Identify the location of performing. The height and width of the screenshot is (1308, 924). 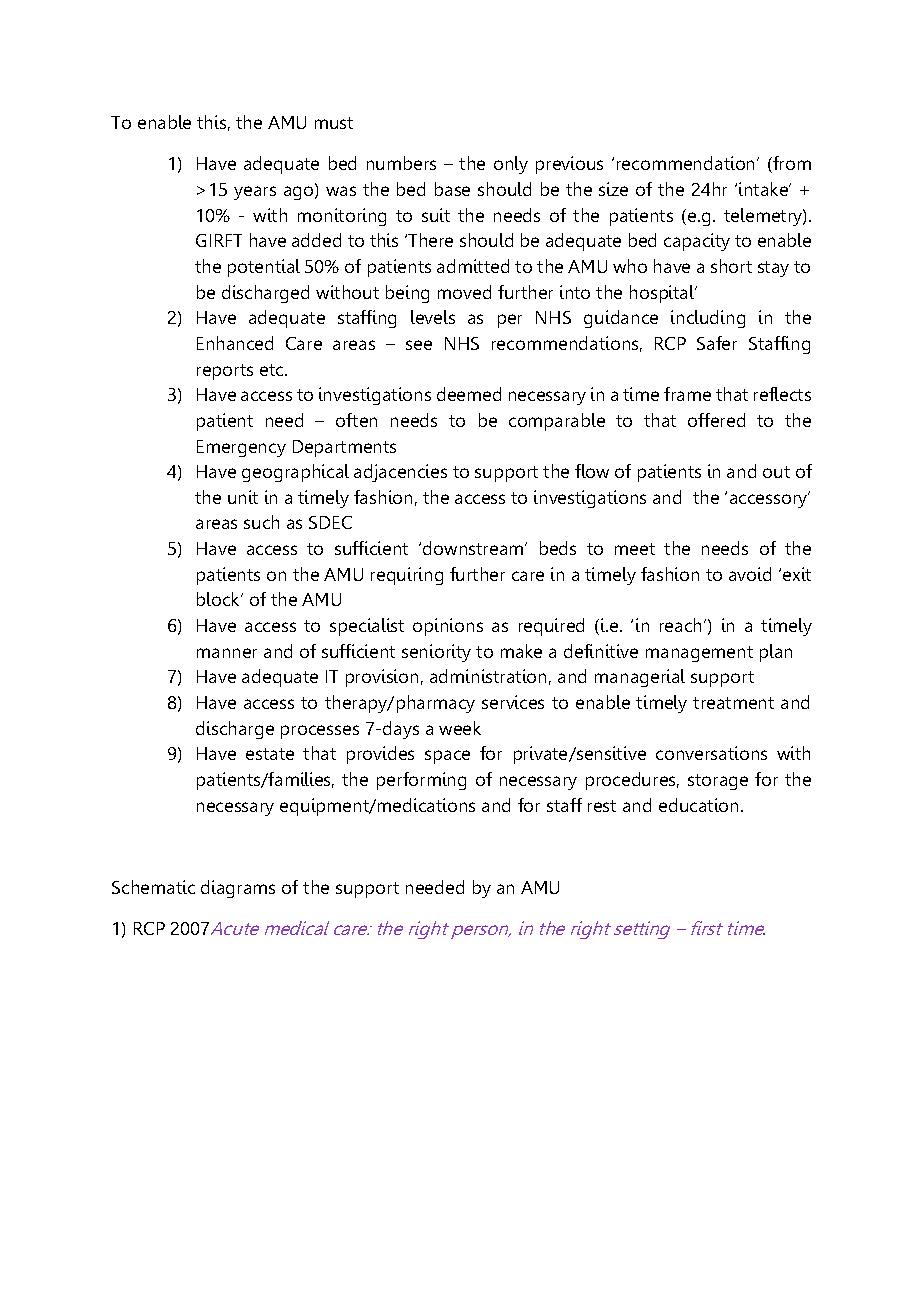
(421, 781).
